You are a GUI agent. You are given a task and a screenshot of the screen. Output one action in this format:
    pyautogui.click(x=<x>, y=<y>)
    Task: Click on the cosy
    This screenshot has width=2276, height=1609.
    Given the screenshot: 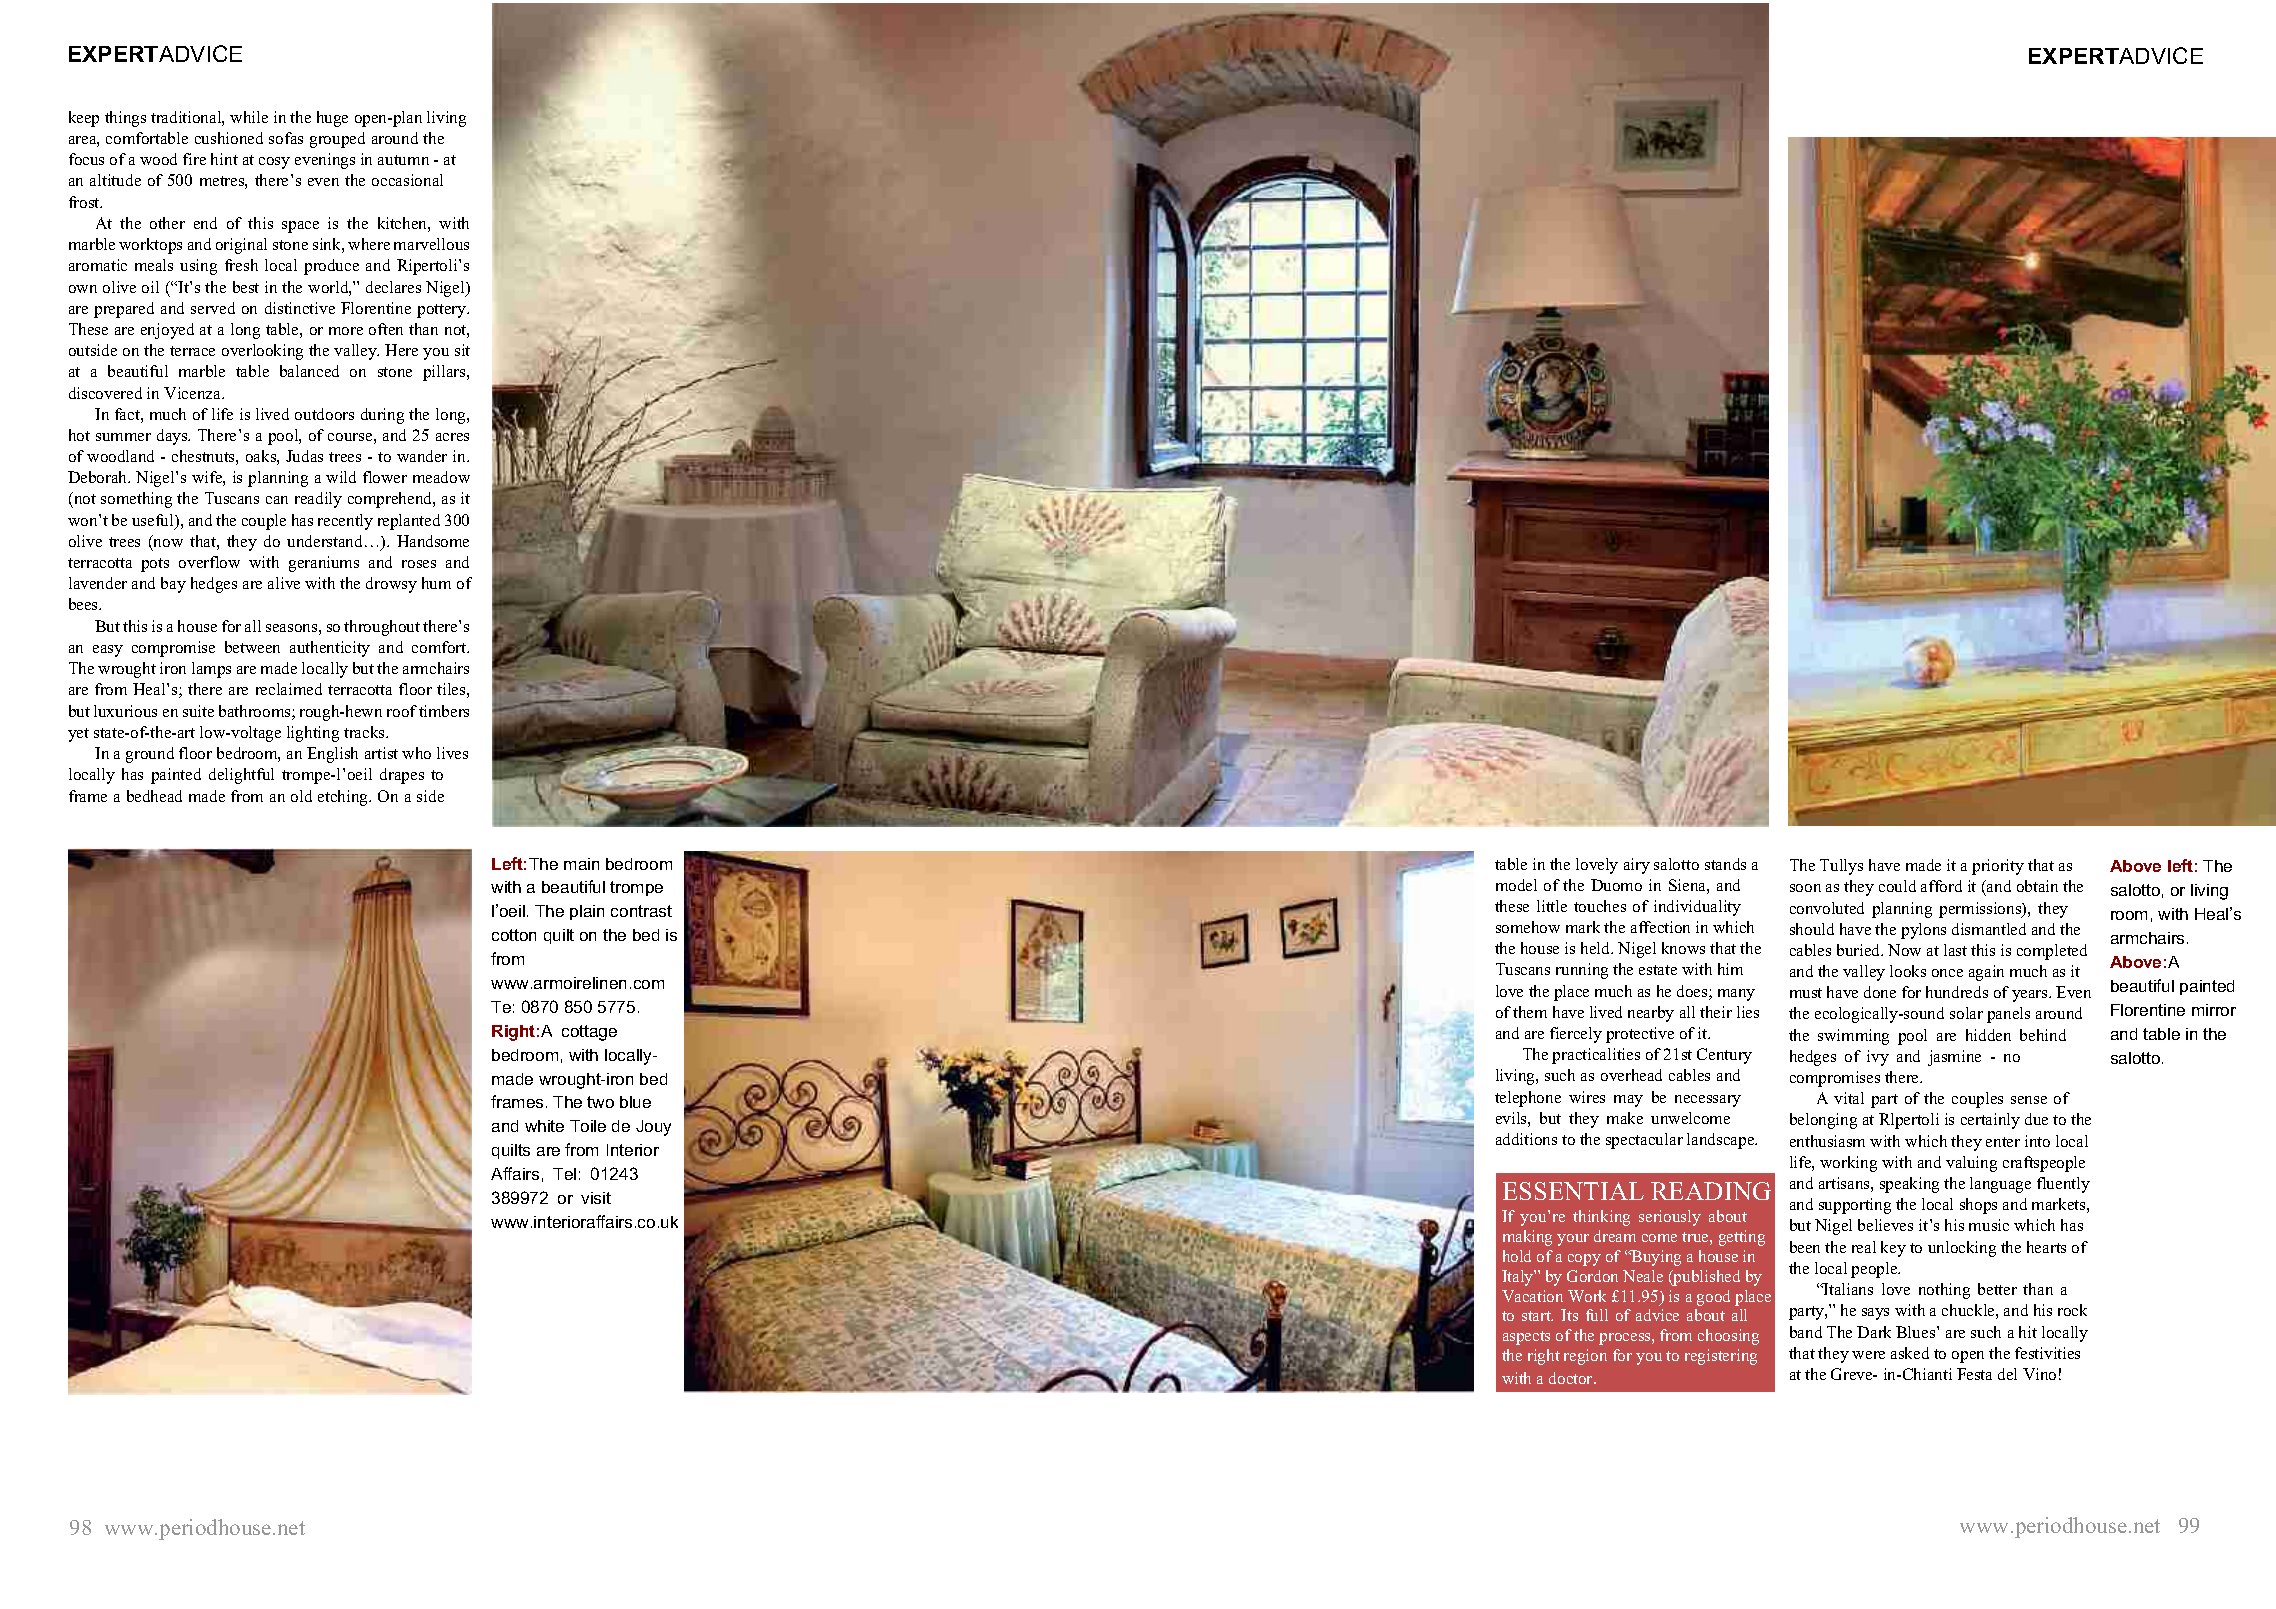 What is the action you would take?
    pyautogui.click(x=274, y=163)
